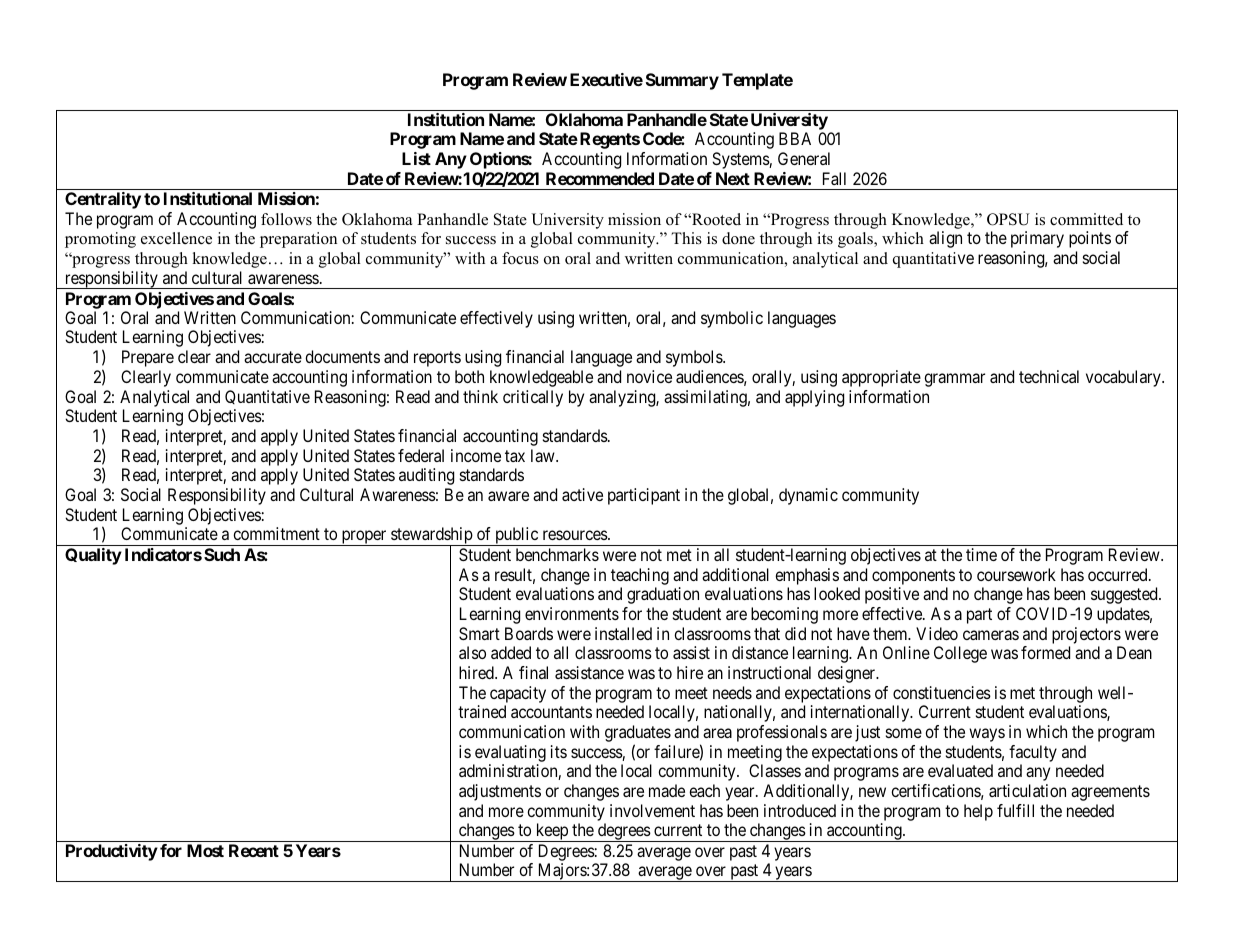  I want to click on dynamic, so click(808, 496).
